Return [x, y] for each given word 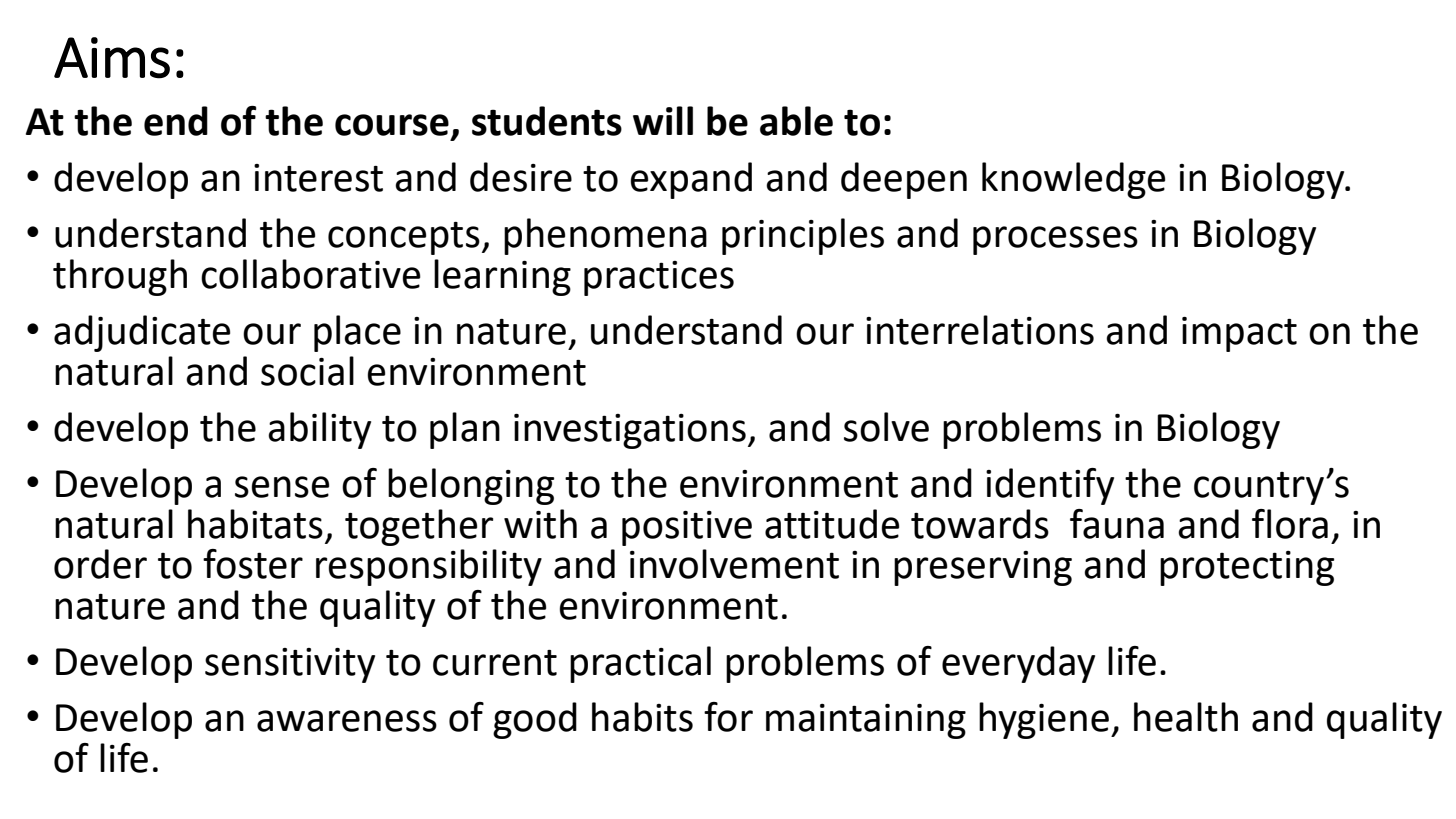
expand [691, 180]
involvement [734, 564]
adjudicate [142, 333]
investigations [630, 431]
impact [1239, 334]
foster [253, 564]
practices [659, 278]
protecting [1247, 568]
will [663, 120]
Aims [112, 58]
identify [1050, 486]
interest [318, 178]
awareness [347, 721]
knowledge [1073, 180]
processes [1055, 240]
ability [319, 430]
